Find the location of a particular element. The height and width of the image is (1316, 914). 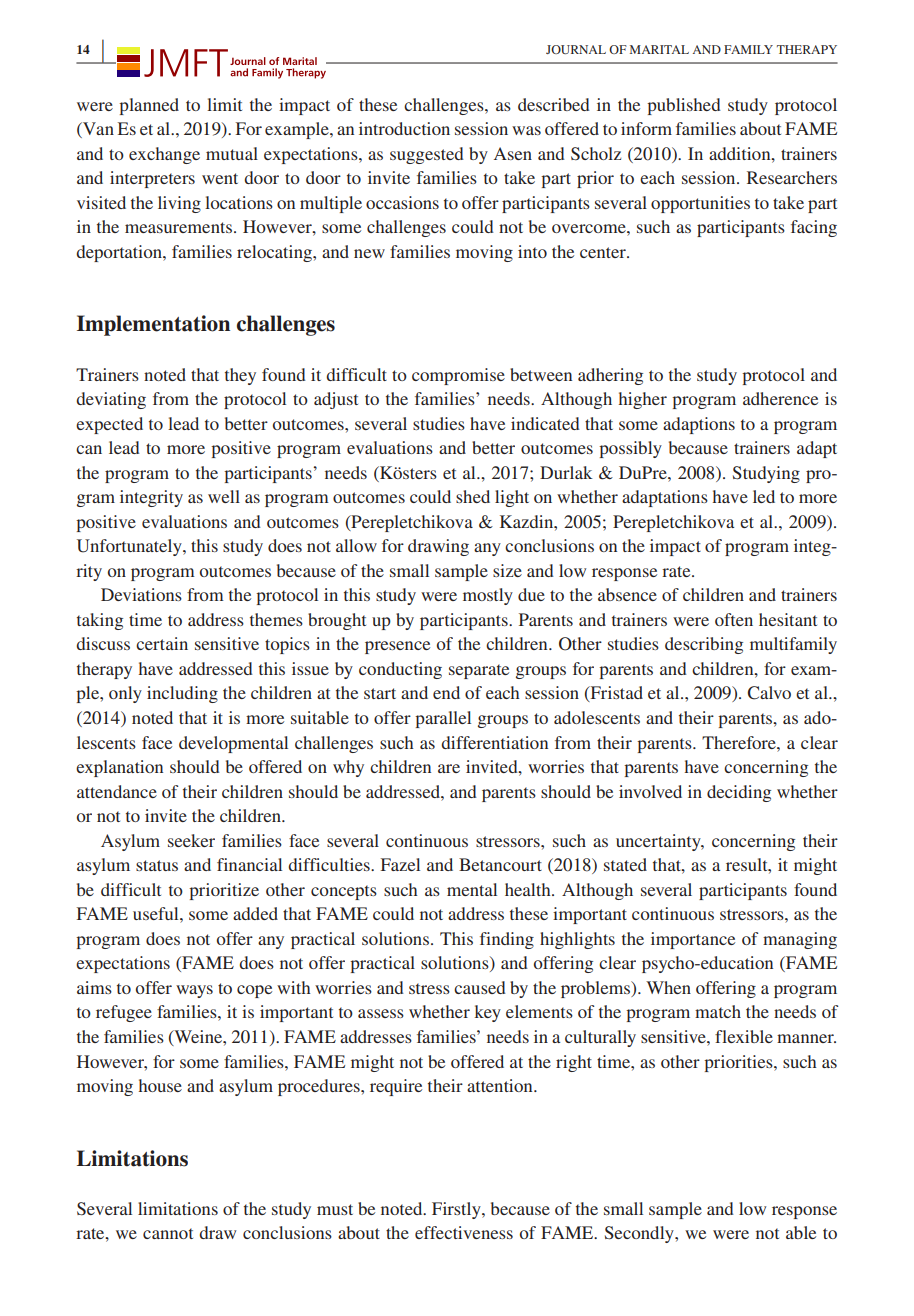

including is located at coordinates (182, 694).
